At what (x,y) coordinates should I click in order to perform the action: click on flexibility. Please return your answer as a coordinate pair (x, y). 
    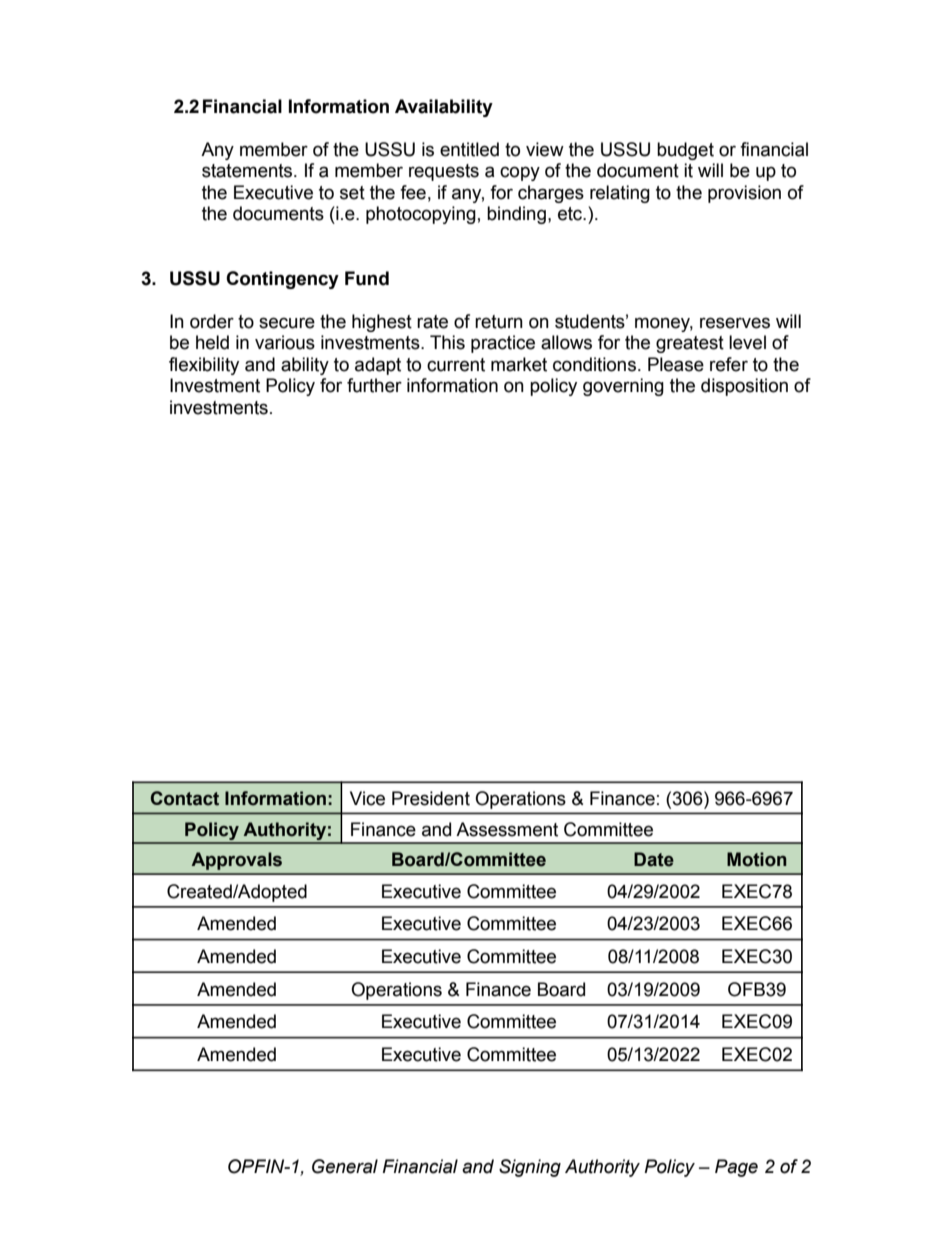
    Looking at the image, I should click on (204, 366).
